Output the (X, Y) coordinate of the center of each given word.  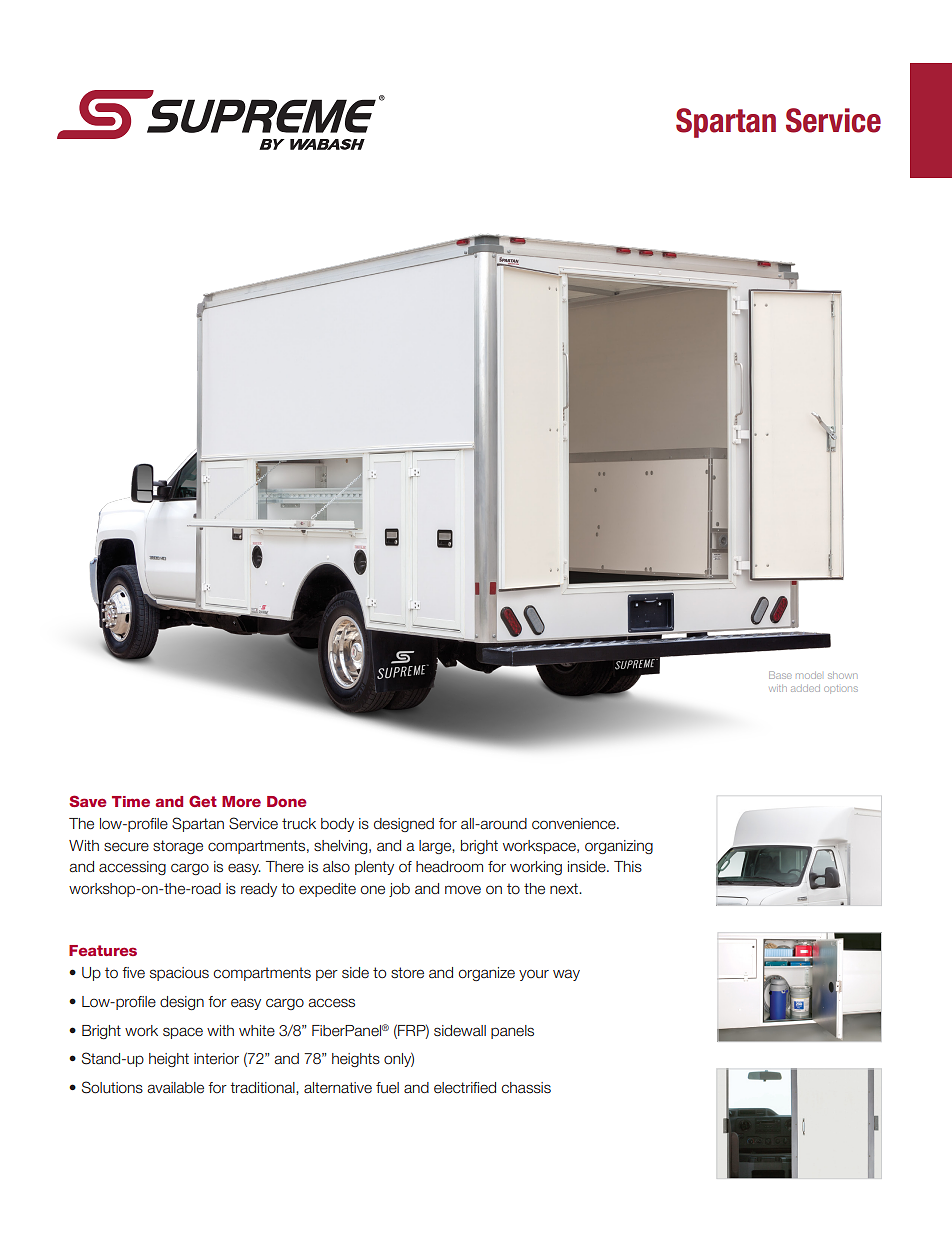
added (805, 688)
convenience (575, 824)
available (175, 1088)
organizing (619, 847)
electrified (465, 1088)
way (566, 975)
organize (487, 974)
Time (131, 801)
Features (103, 950)
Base (780, 675)
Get (203, 801)
